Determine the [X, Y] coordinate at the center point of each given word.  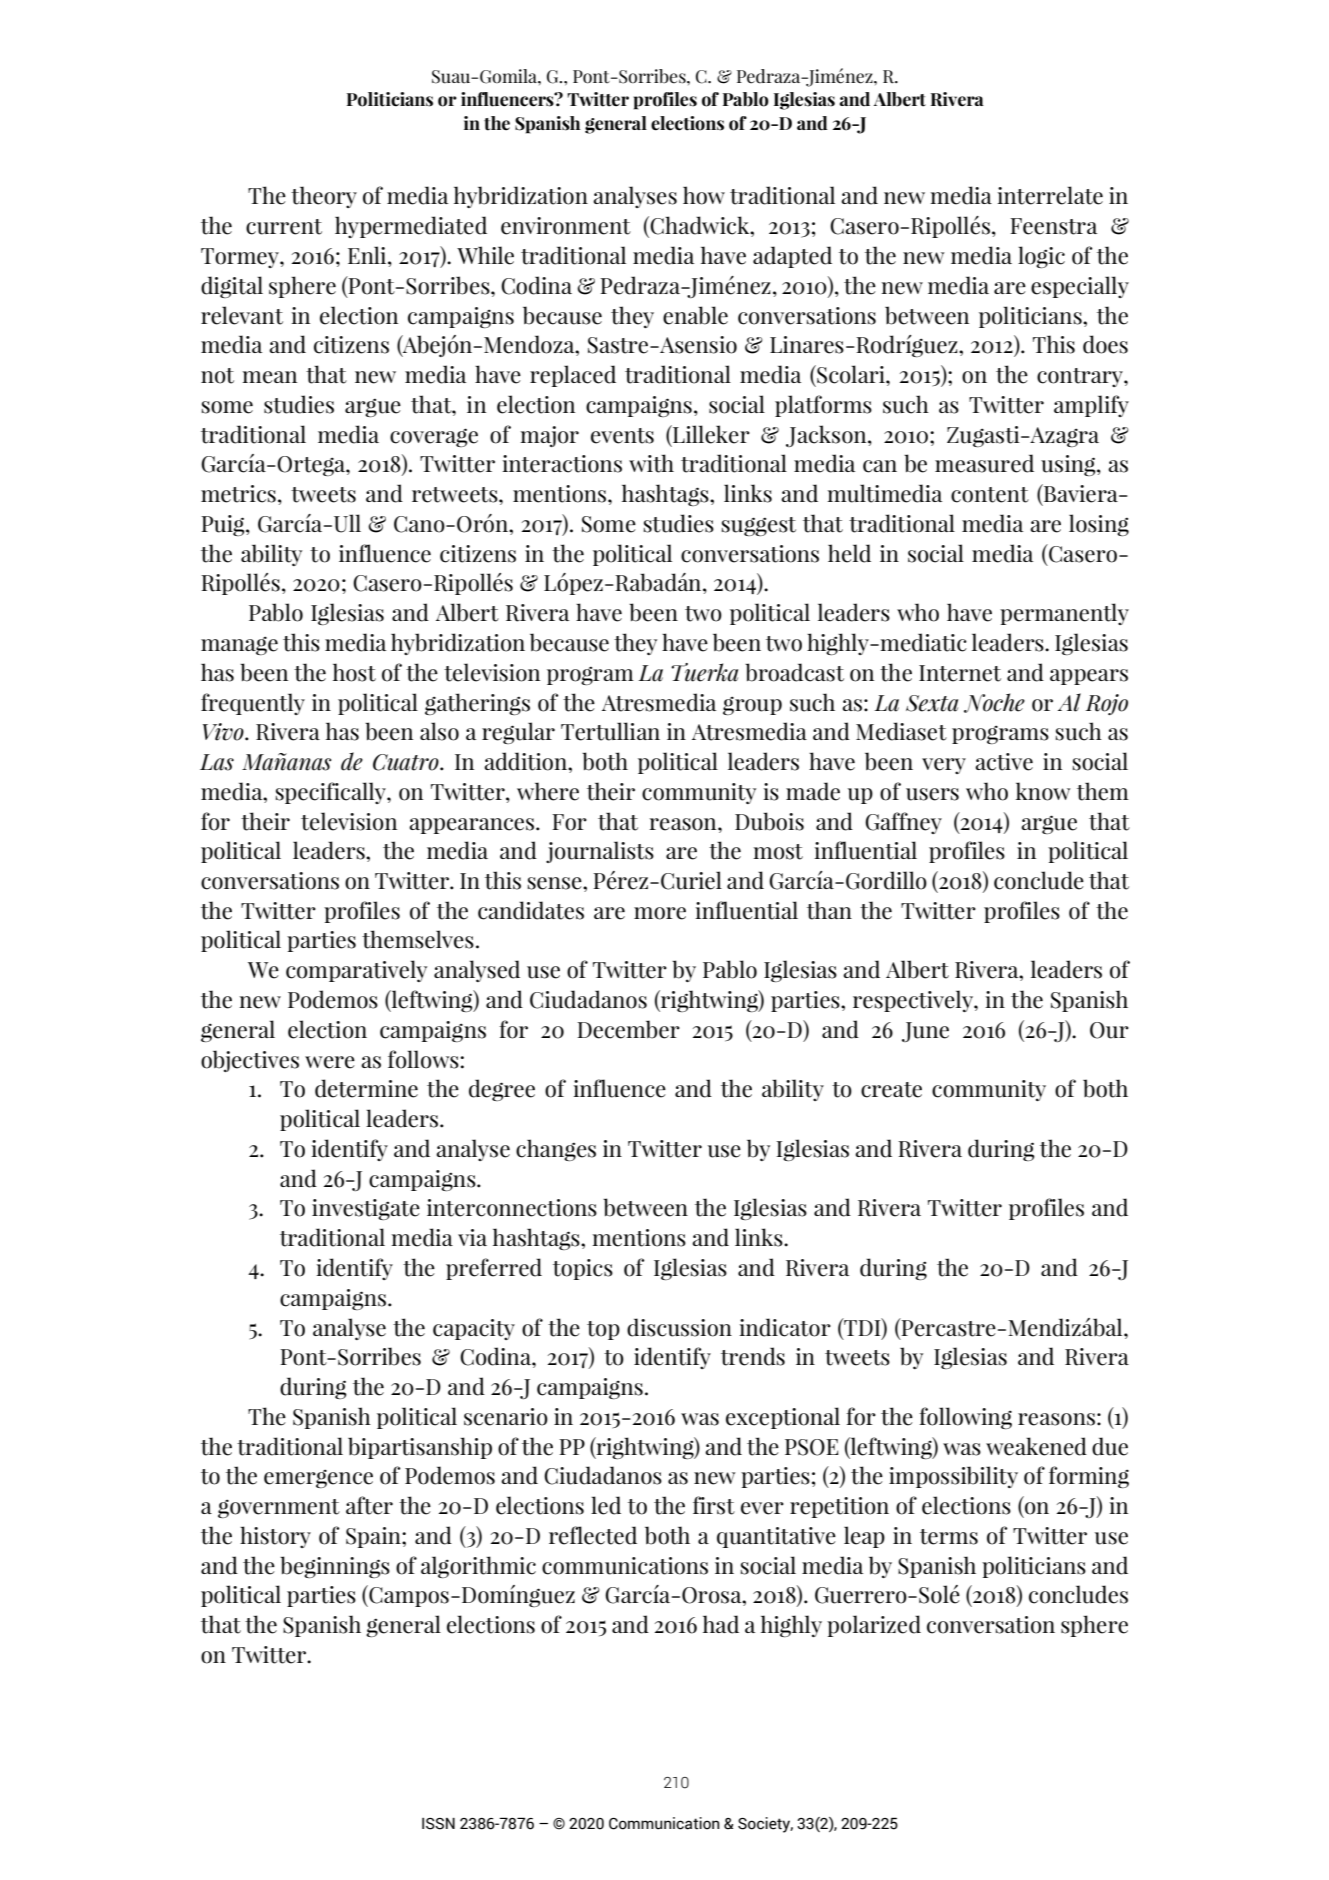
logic [1041, 257]
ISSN [438, 1824]
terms [949, 1537]
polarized [874, 1626]
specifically [331, 793]
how [704, 195]
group [752, 705]
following [965, 1418]
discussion [679, 1327]
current [284, 227]
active [1004, 762]
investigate [366, 1209]
